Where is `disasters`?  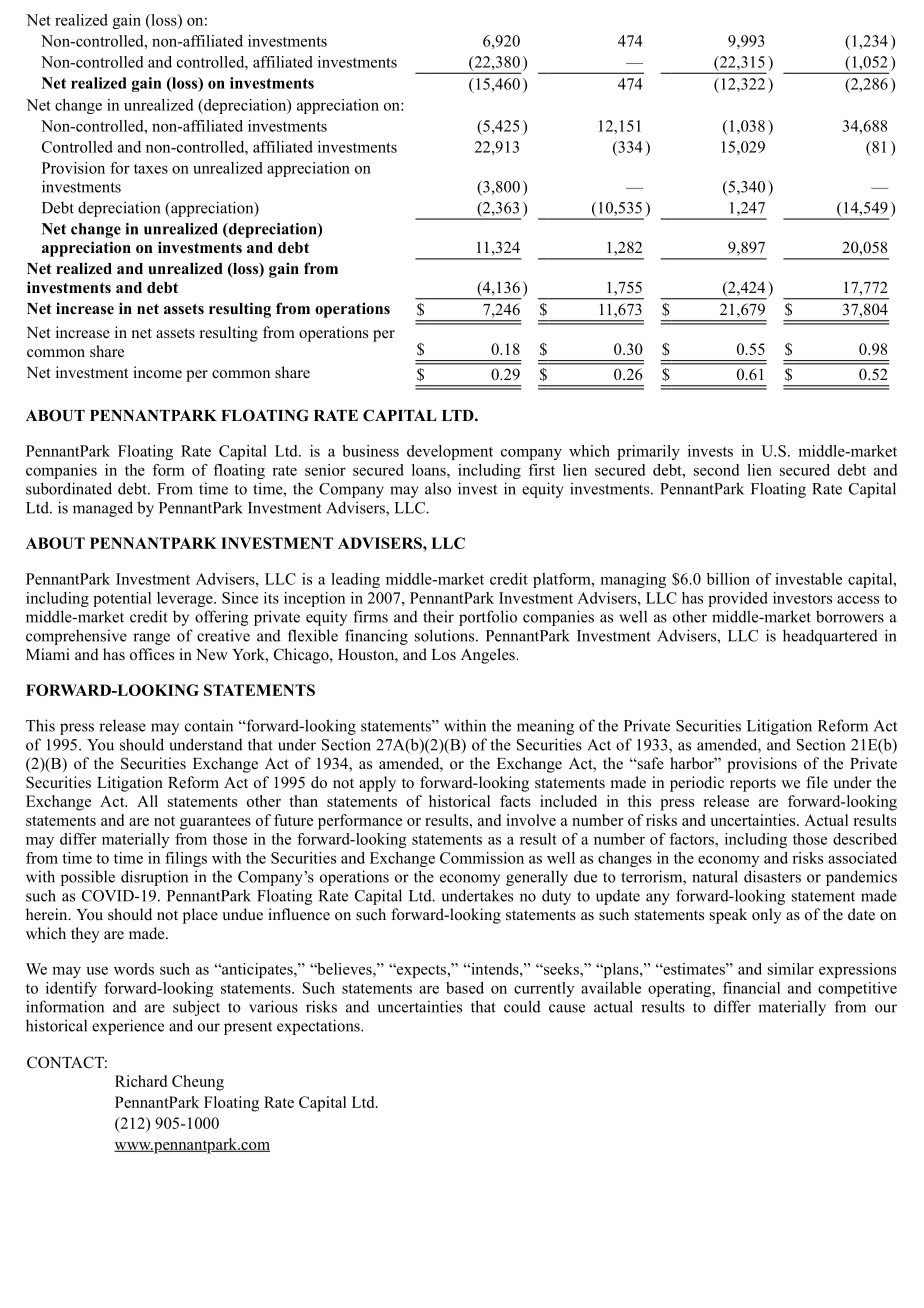 disasters is located at coordinates (772, 876).
